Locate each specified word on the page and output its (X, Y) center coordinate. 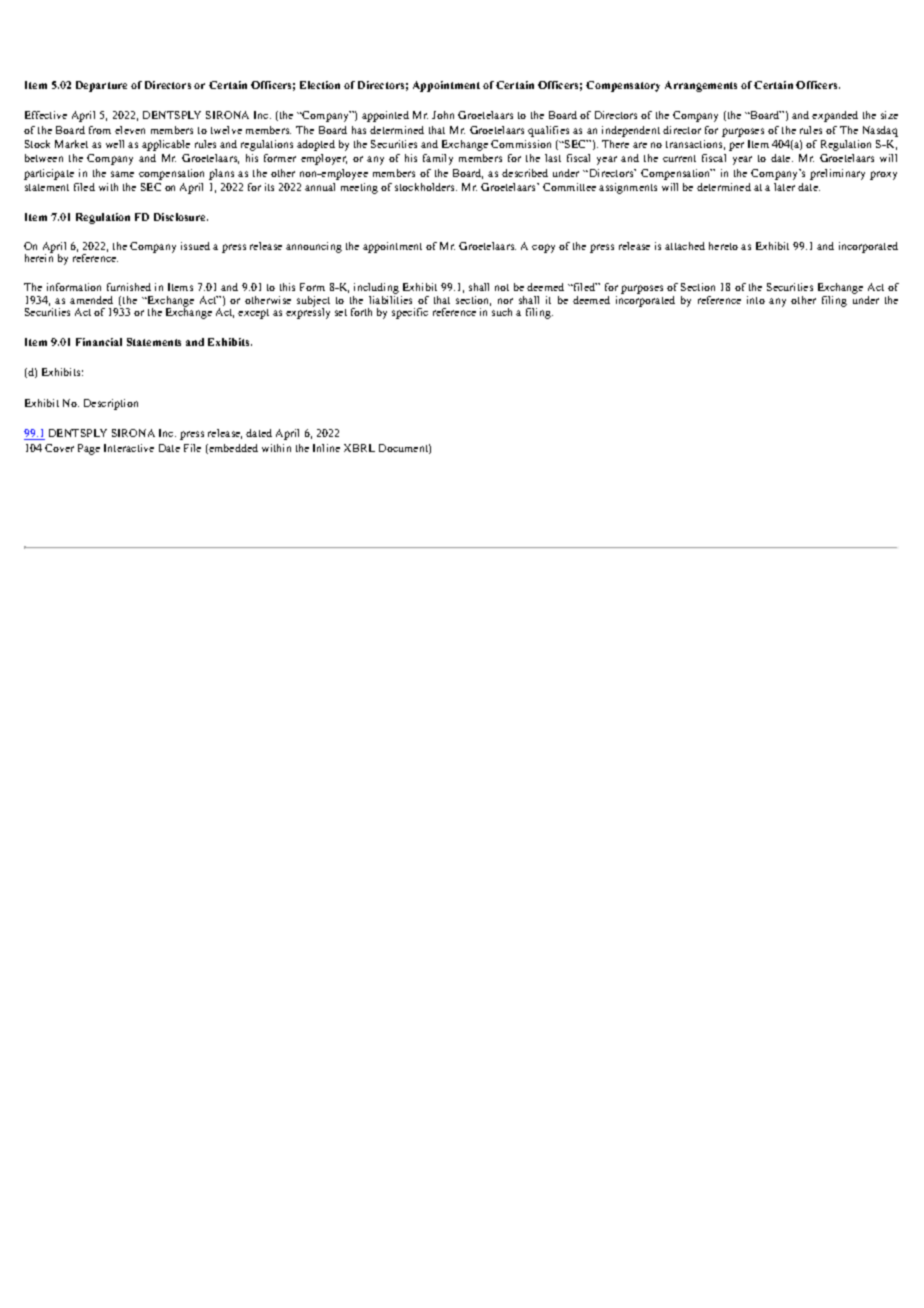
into (756, 300)
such (502, 312)
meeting (359, 188)
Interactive (129, 448)
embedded (232, 449)
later (784, 187)
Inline (326, 448)
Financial (99, 342)
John (443, 115)
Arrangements (701, 86)
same (122, 174)
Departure (101, 86)
